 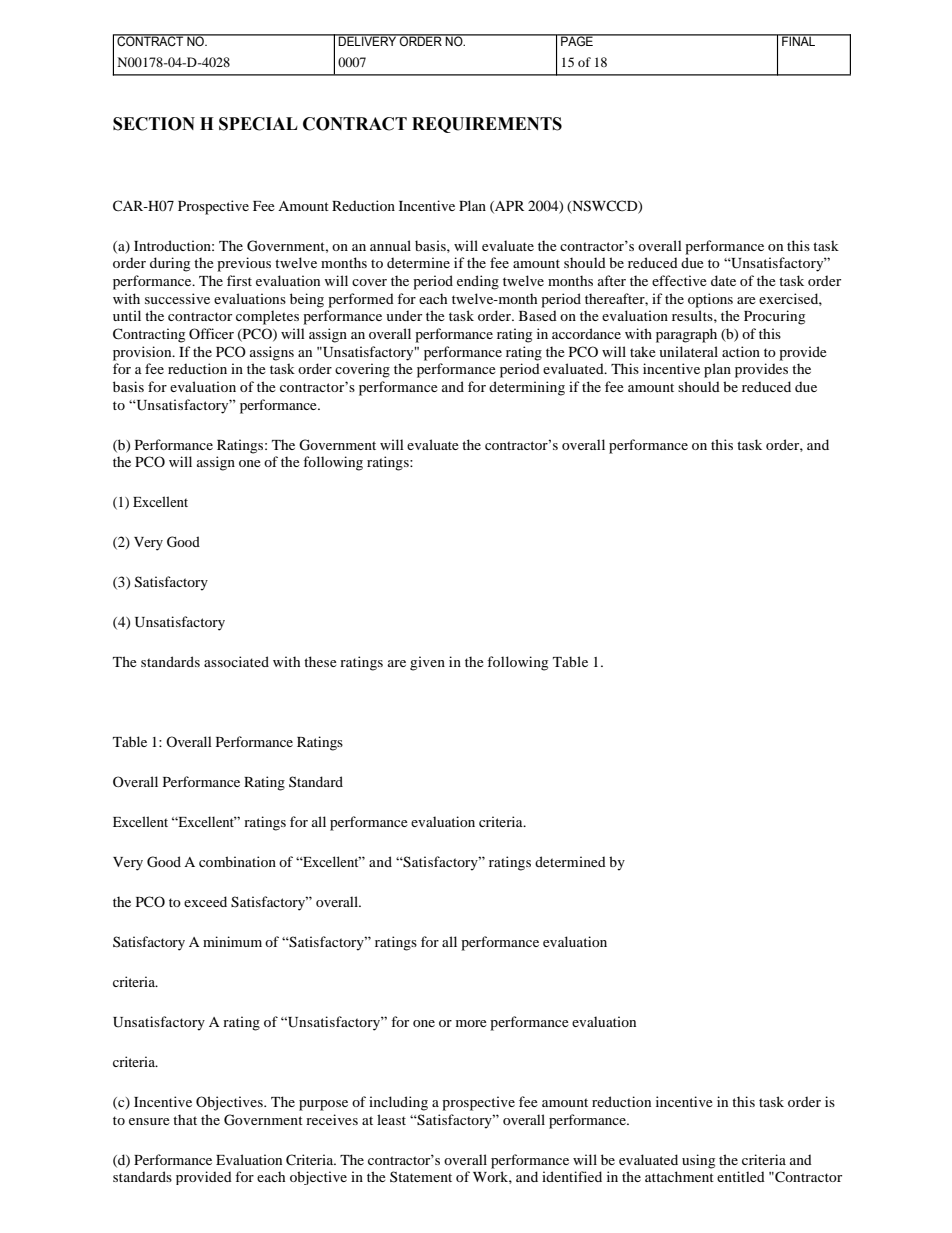 I want to click on using, so click(x=698, y=1161).
